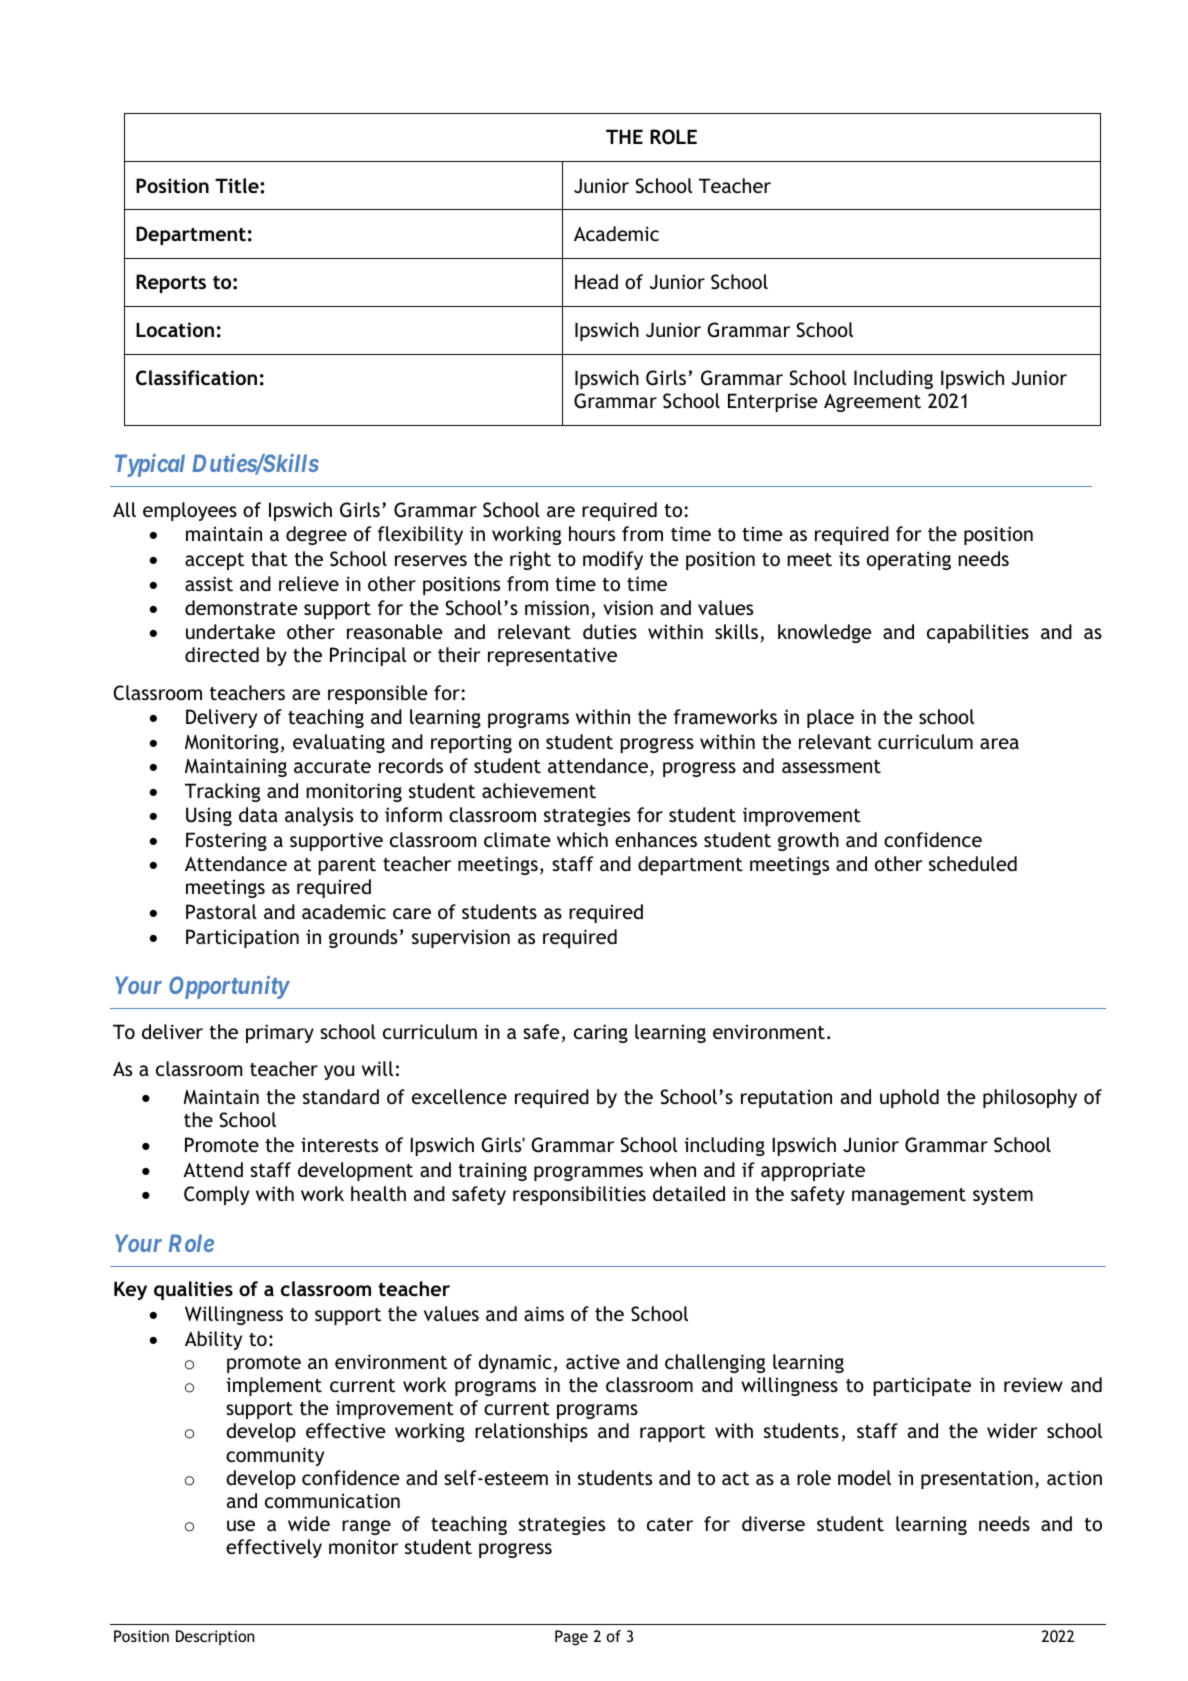 The width and height of the screenshot is (1188, 1681). What do you see at coordinates (872, 403) in the screenshot?
I see `Agreement` at bounding box center [872, 403].
